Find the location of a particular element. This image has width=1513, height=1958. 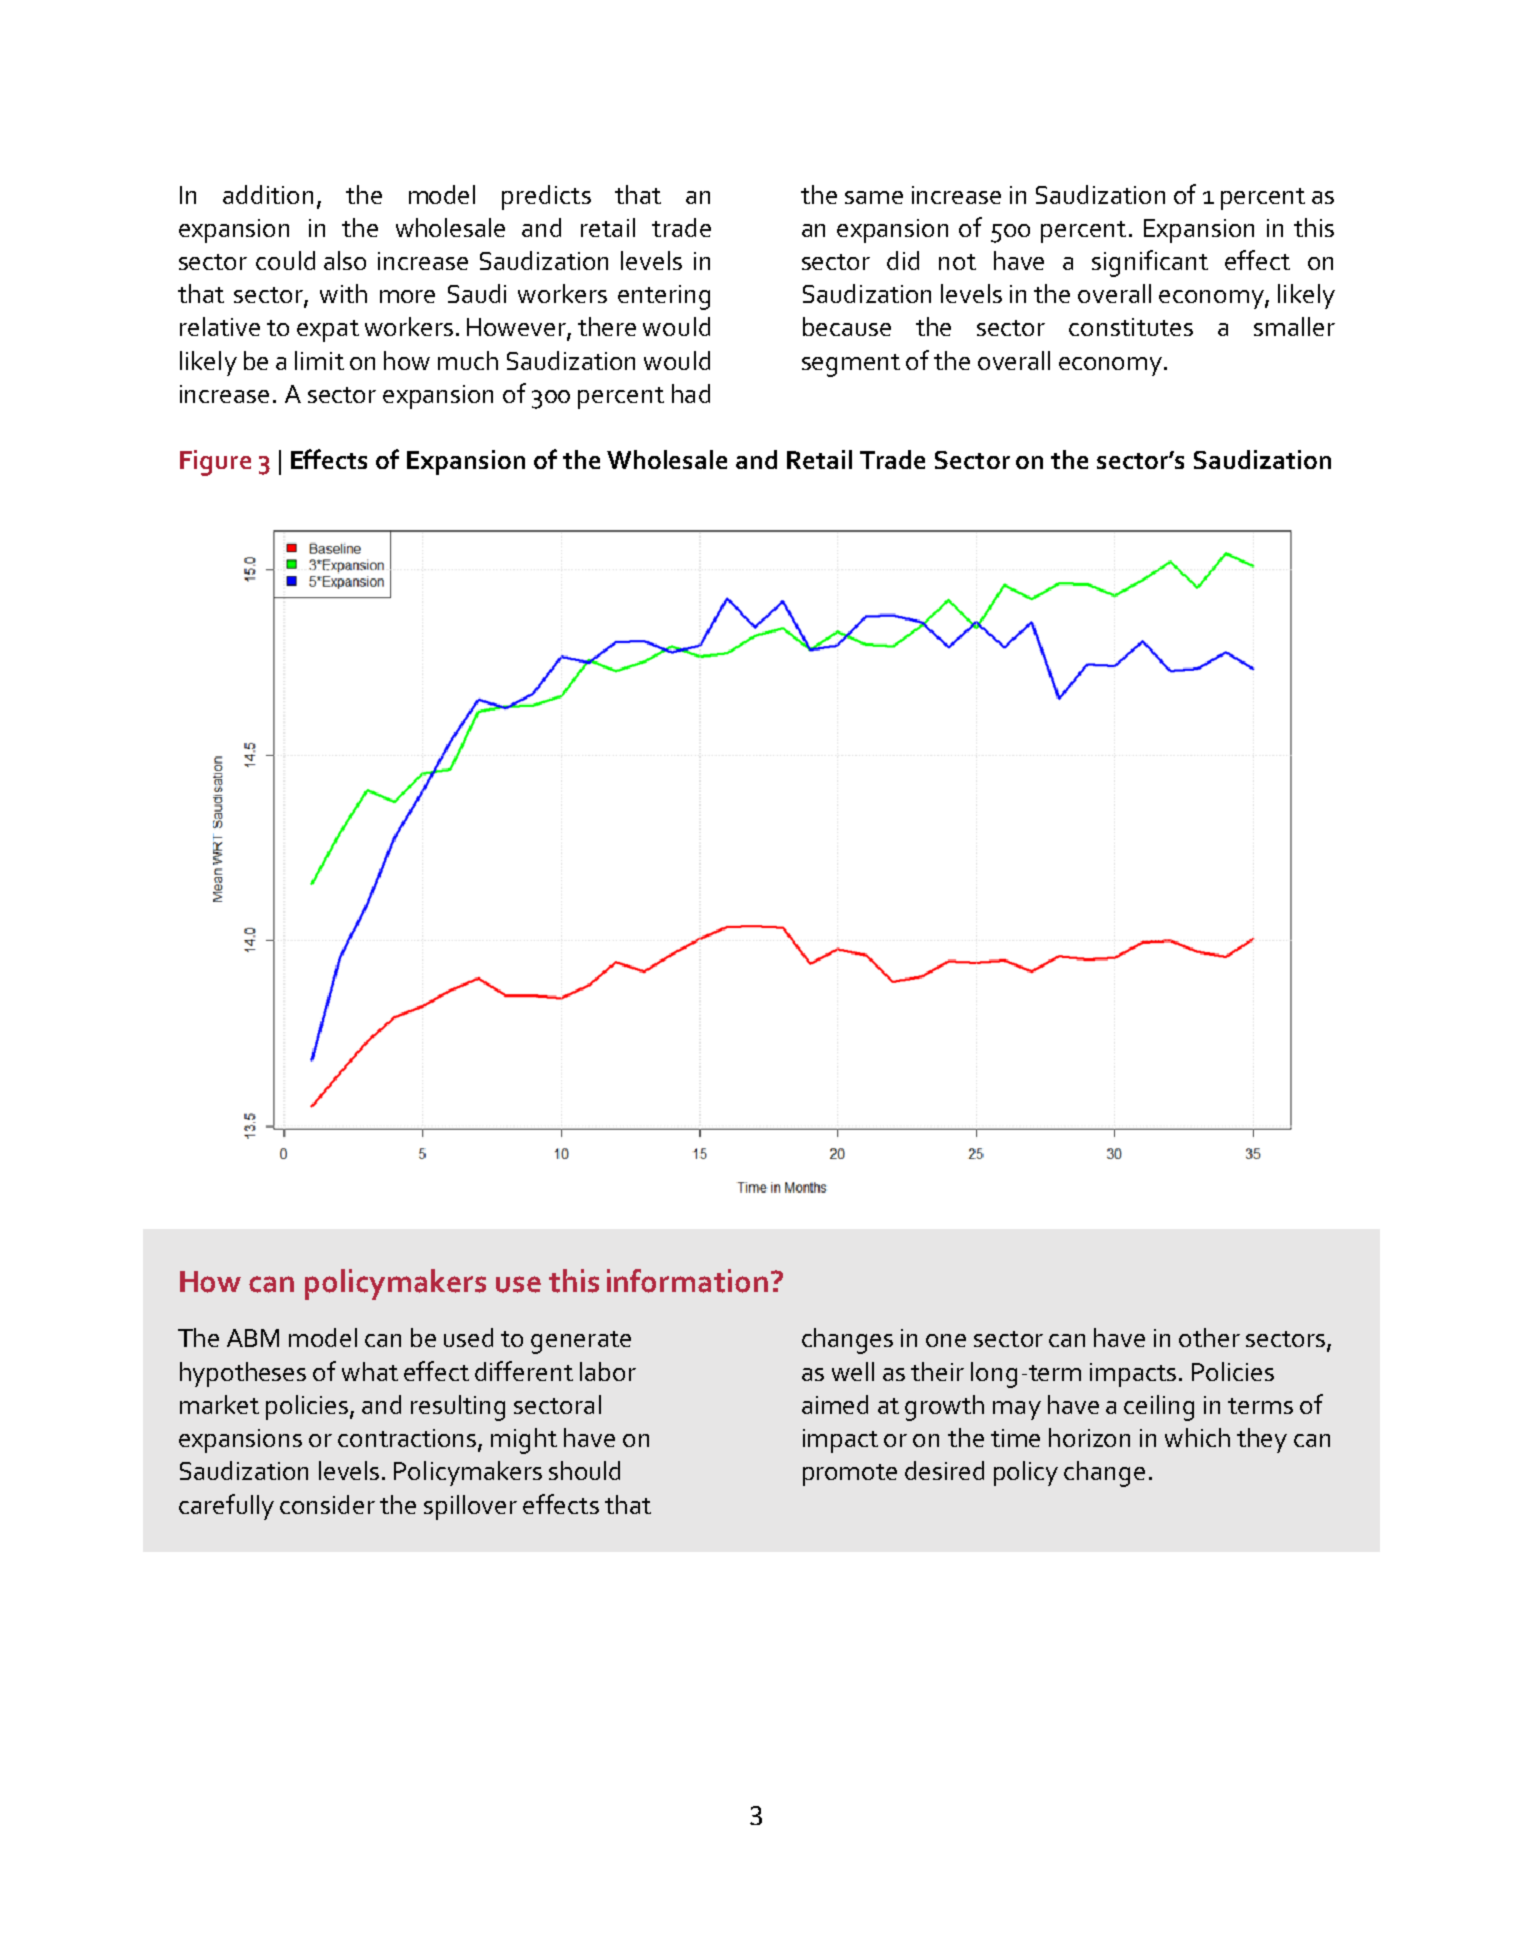

information is located at coordinates (687, 1281).
